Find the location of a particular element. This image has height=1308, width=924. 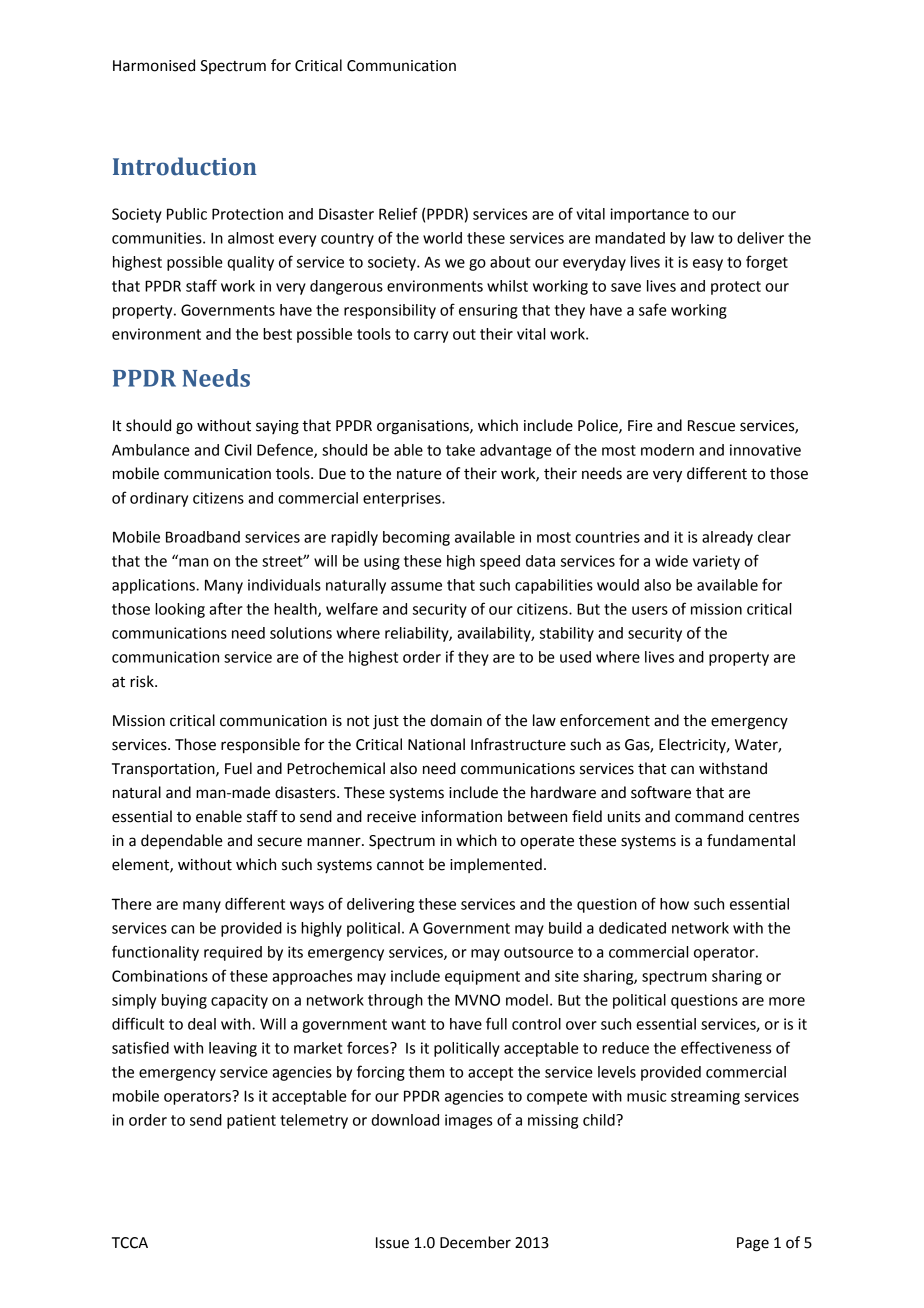

users is located at coordinates (650, 610).
